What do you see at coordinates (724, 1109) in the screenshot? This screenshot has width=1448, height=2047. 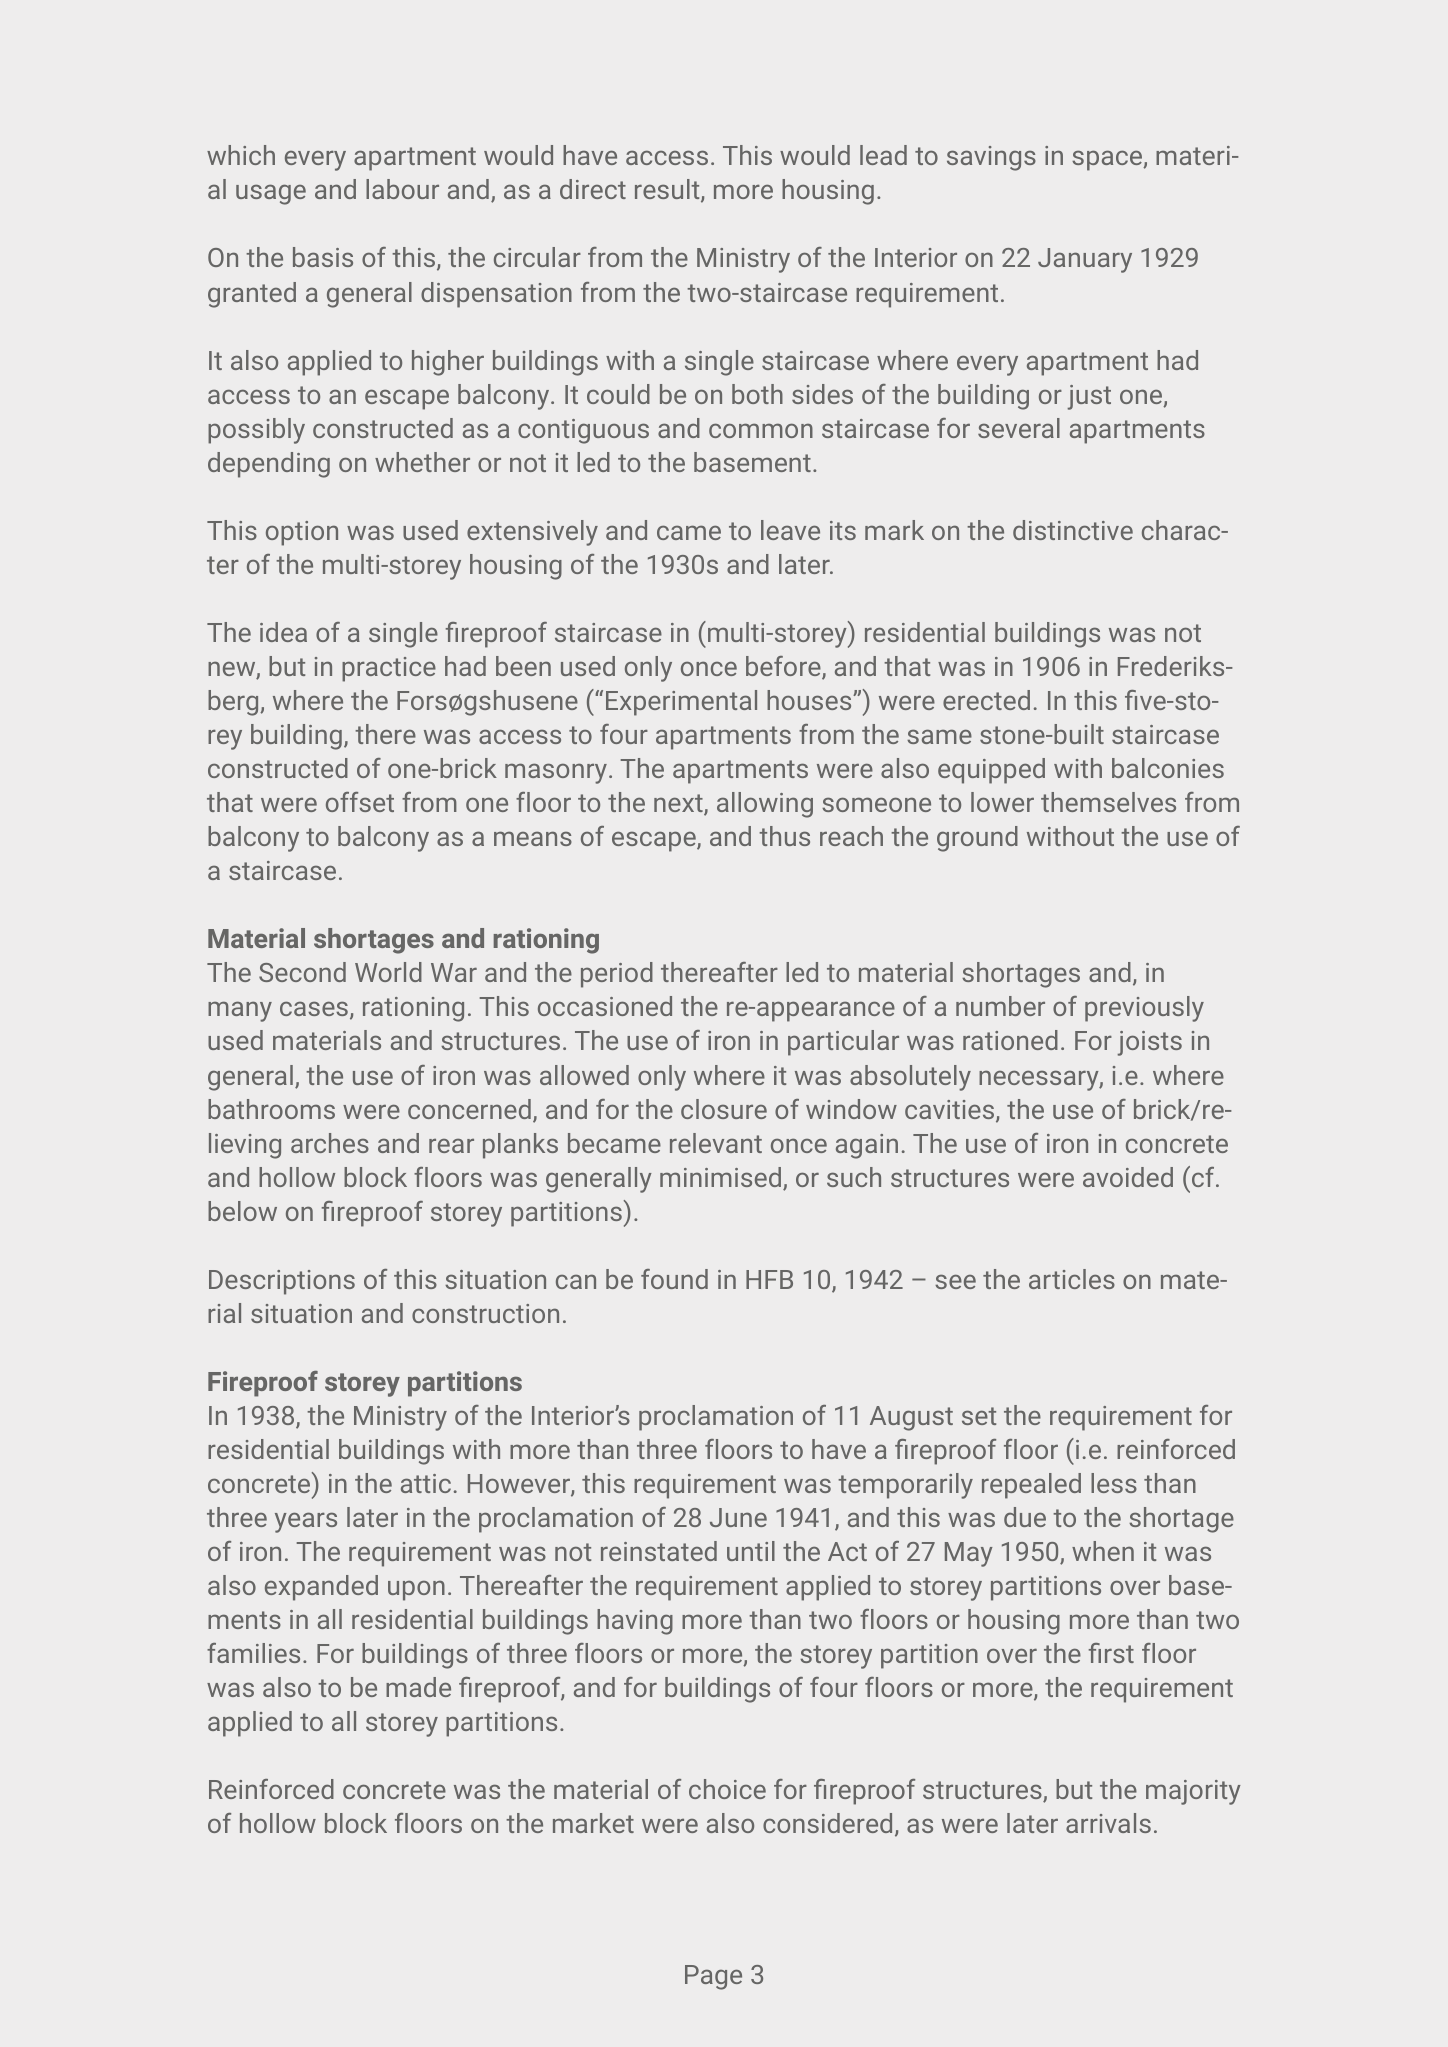 I see `closure` at bounding box center [724, 1109].
